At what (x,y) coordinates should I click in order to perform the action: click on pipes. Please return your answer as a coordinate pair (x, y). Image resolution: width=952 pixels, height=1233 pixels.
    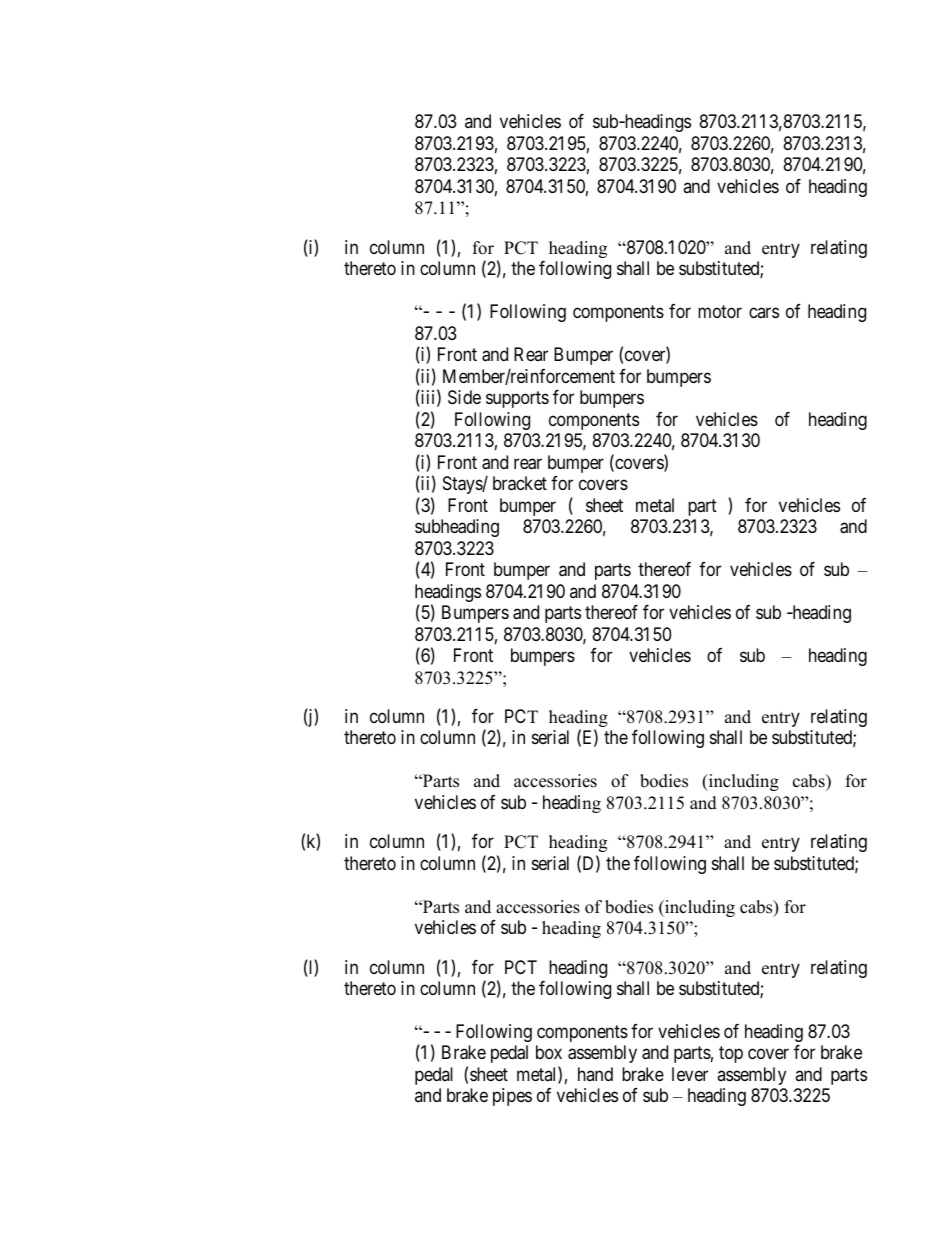
    Looking at the image, I should click on (512, 1097).
